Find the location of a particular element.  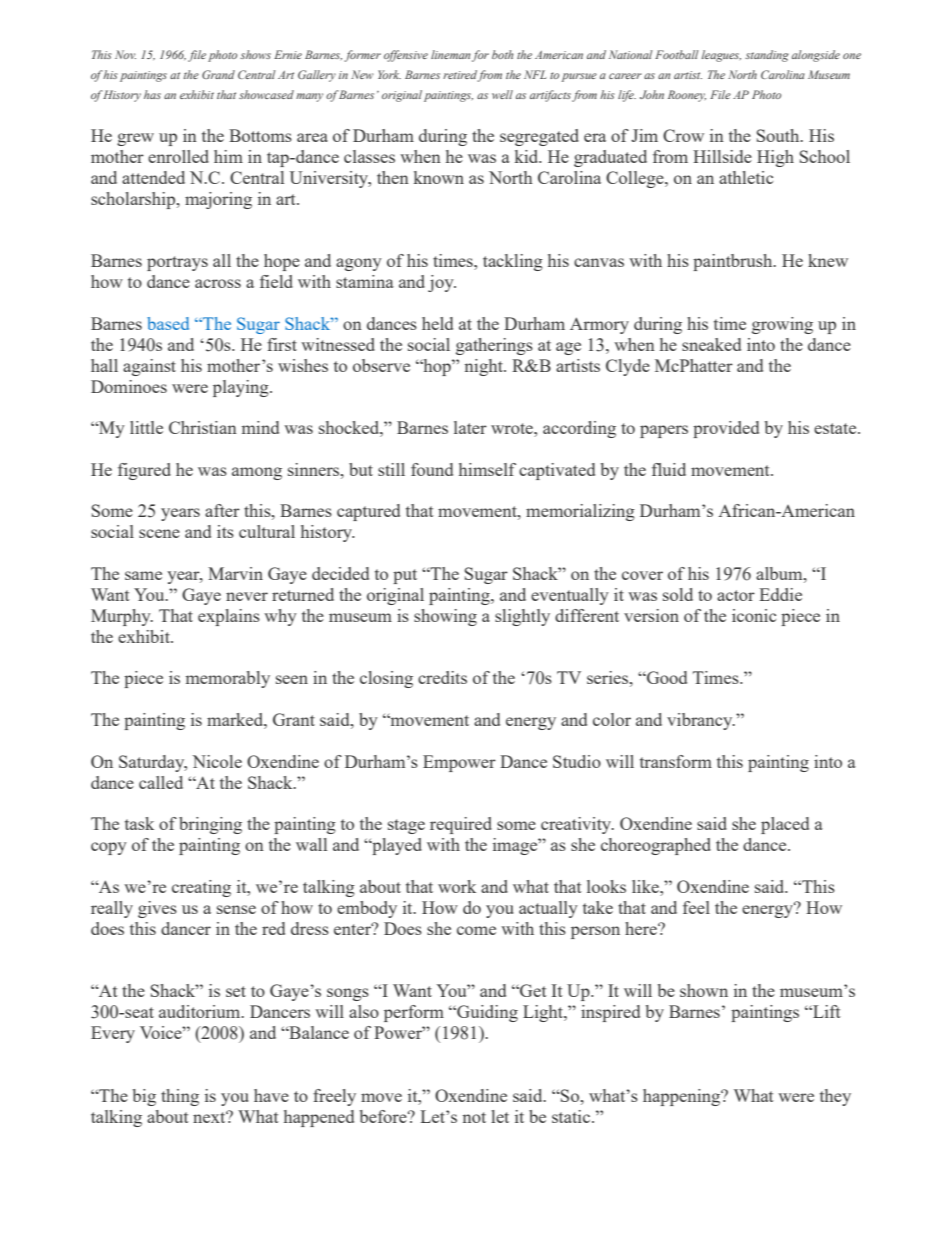

bringing is located at coordinates (210, 825).
